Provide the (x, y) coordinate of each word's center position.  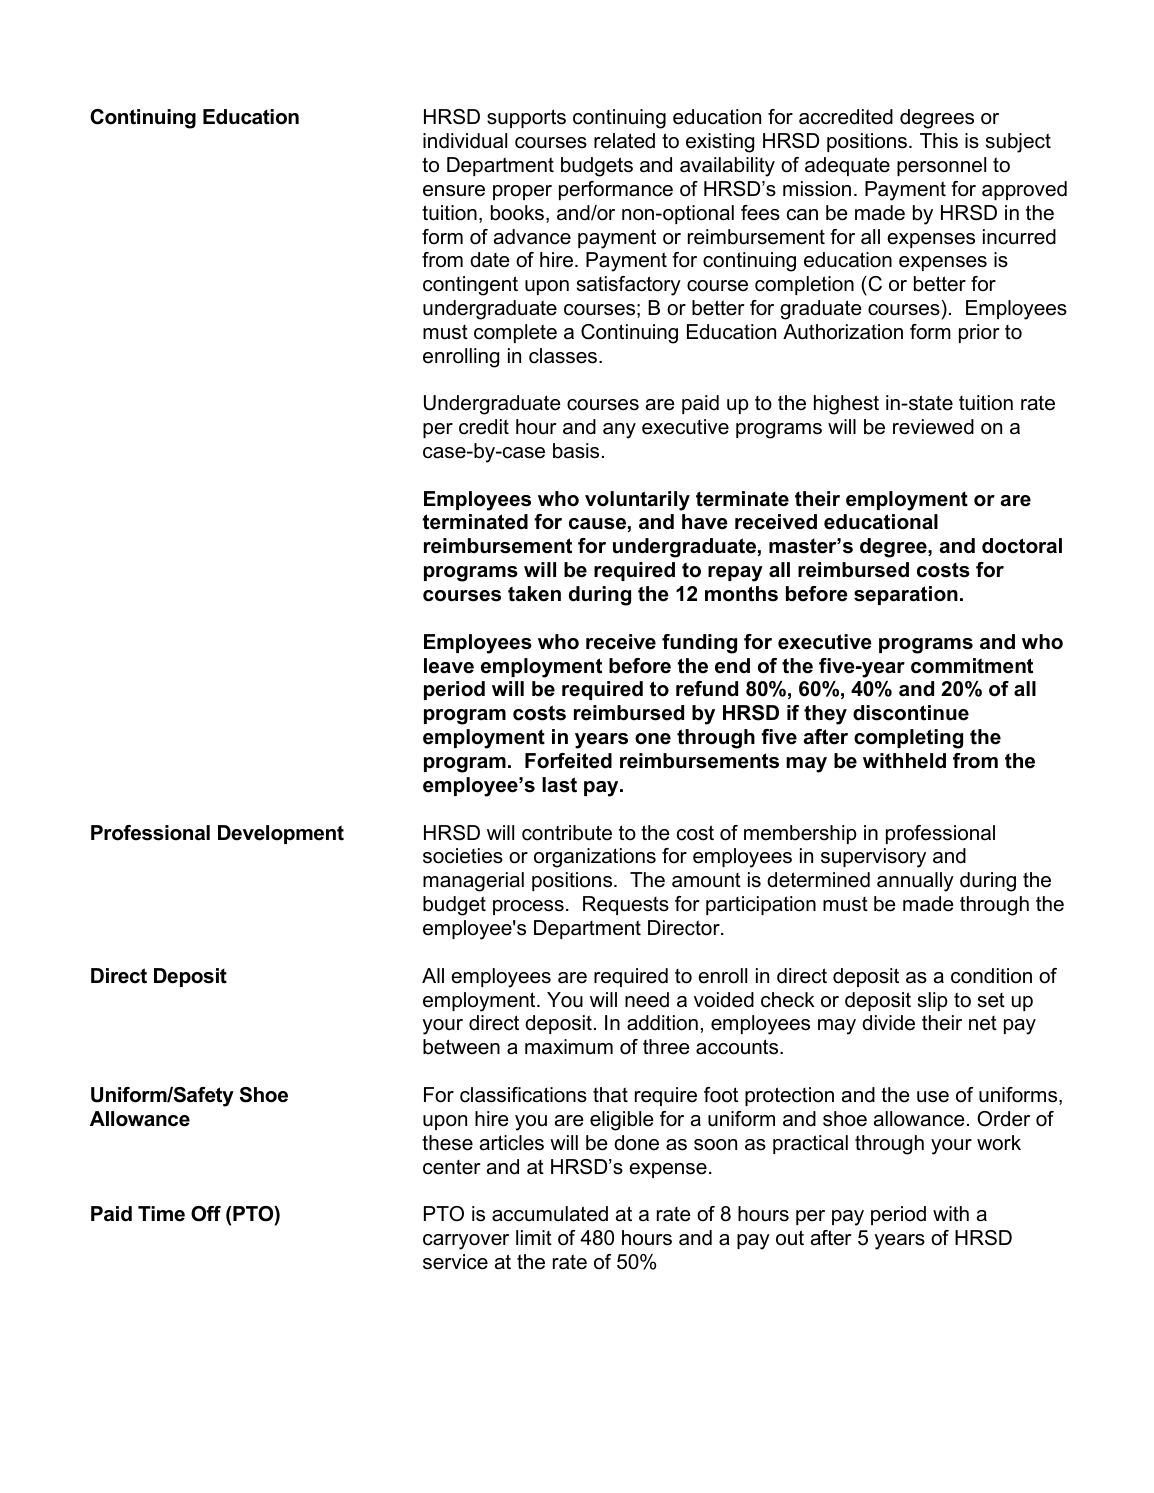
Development (281, 834)
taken (534, 594)
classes (563, 356)
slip (933, 1001)
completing (908, 739)
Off (206, 1214)
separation (906, 595)
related (624, 141)
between (461, 1047)
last (559, 785)
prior (979, 333)
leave (449, 666)
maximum (569, 1047)
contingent (470, 286)
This (939, 141)
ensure (454, 191)
